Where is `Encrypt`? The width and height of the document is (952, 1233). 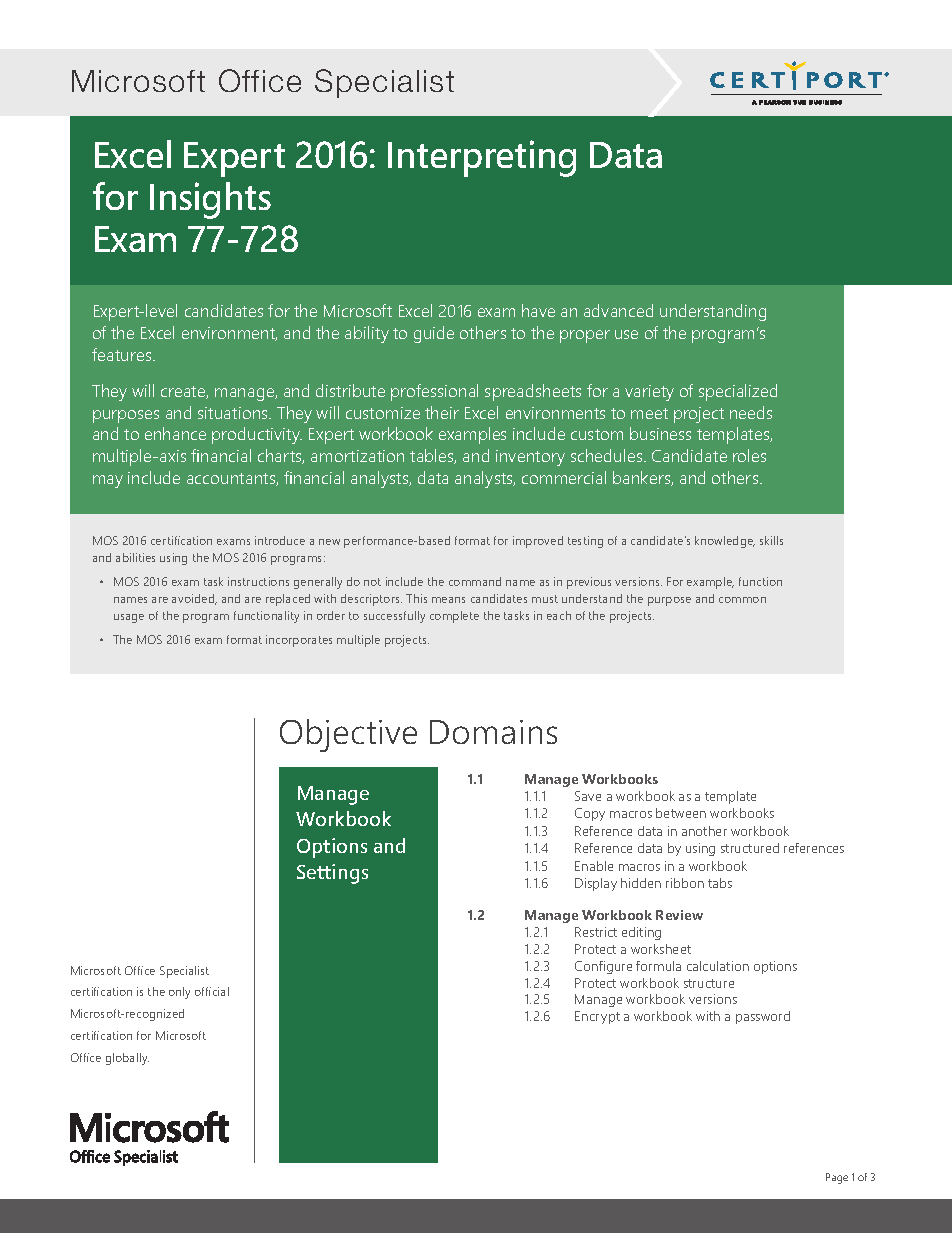 Encrypt is located at coordinates (597, 1017).
